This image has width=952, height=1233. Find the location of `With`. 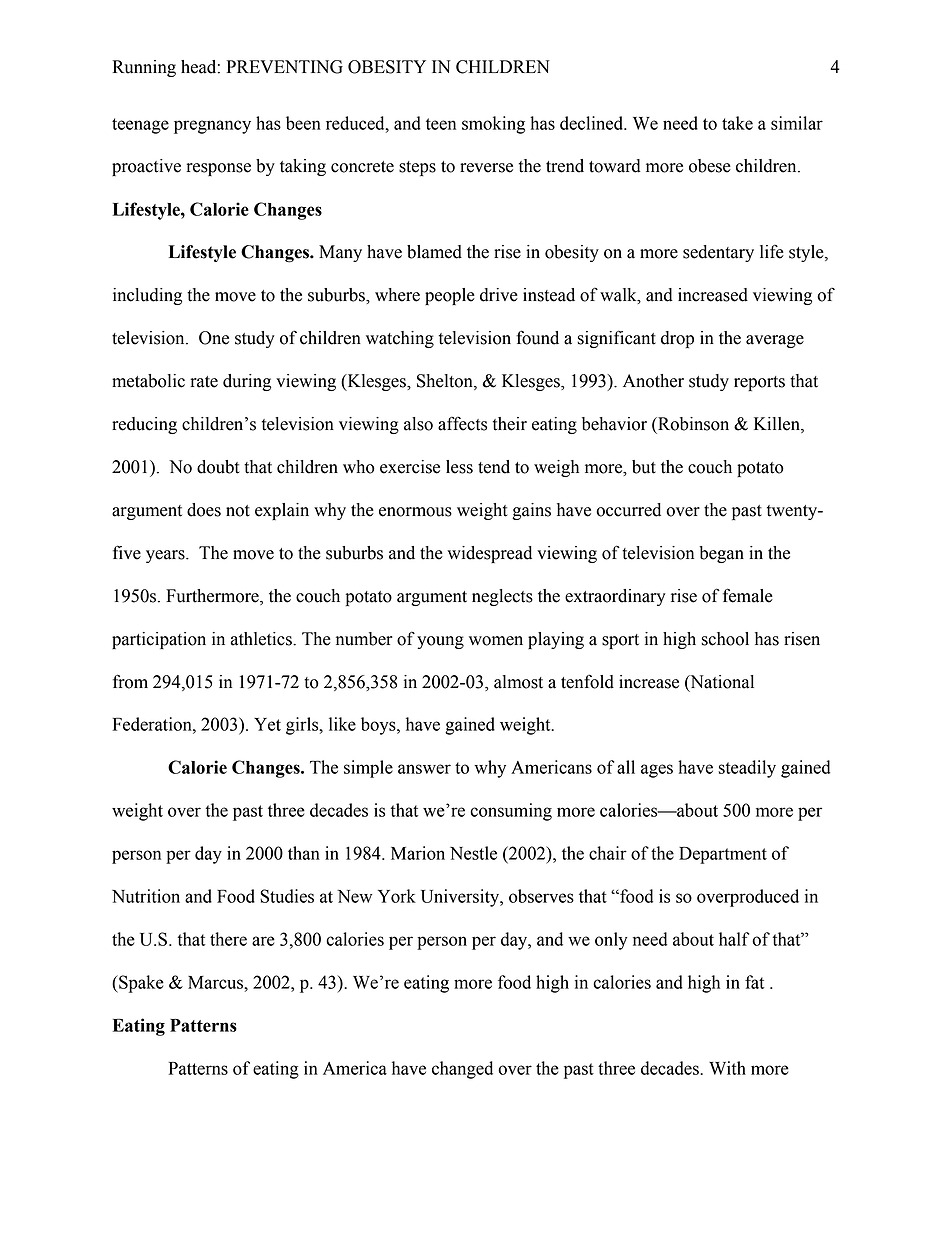

With is located at coordinates (727, 1068).
